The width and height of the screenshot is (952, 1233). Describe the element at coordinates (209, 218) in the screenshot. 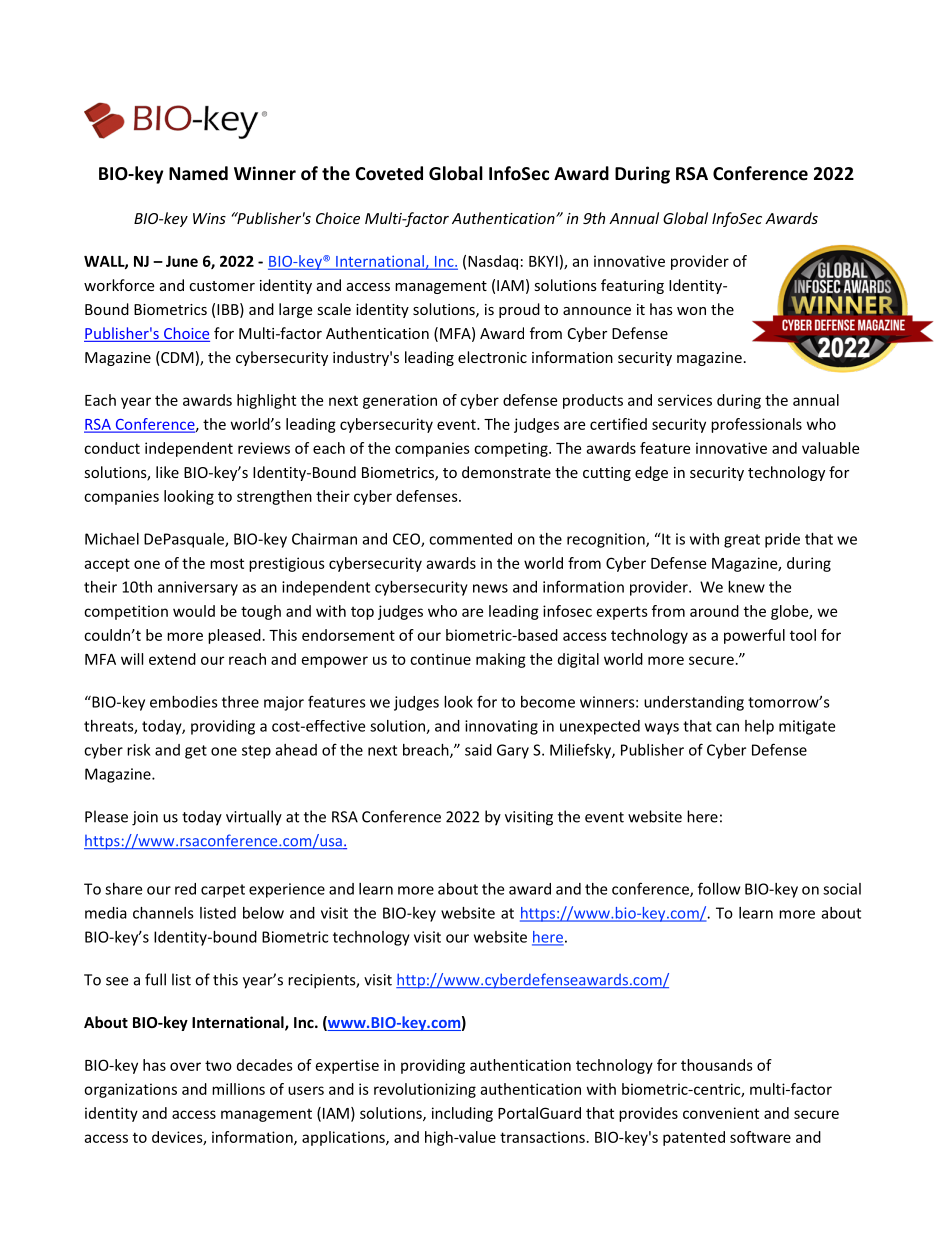

I see `Wins` at that location.
